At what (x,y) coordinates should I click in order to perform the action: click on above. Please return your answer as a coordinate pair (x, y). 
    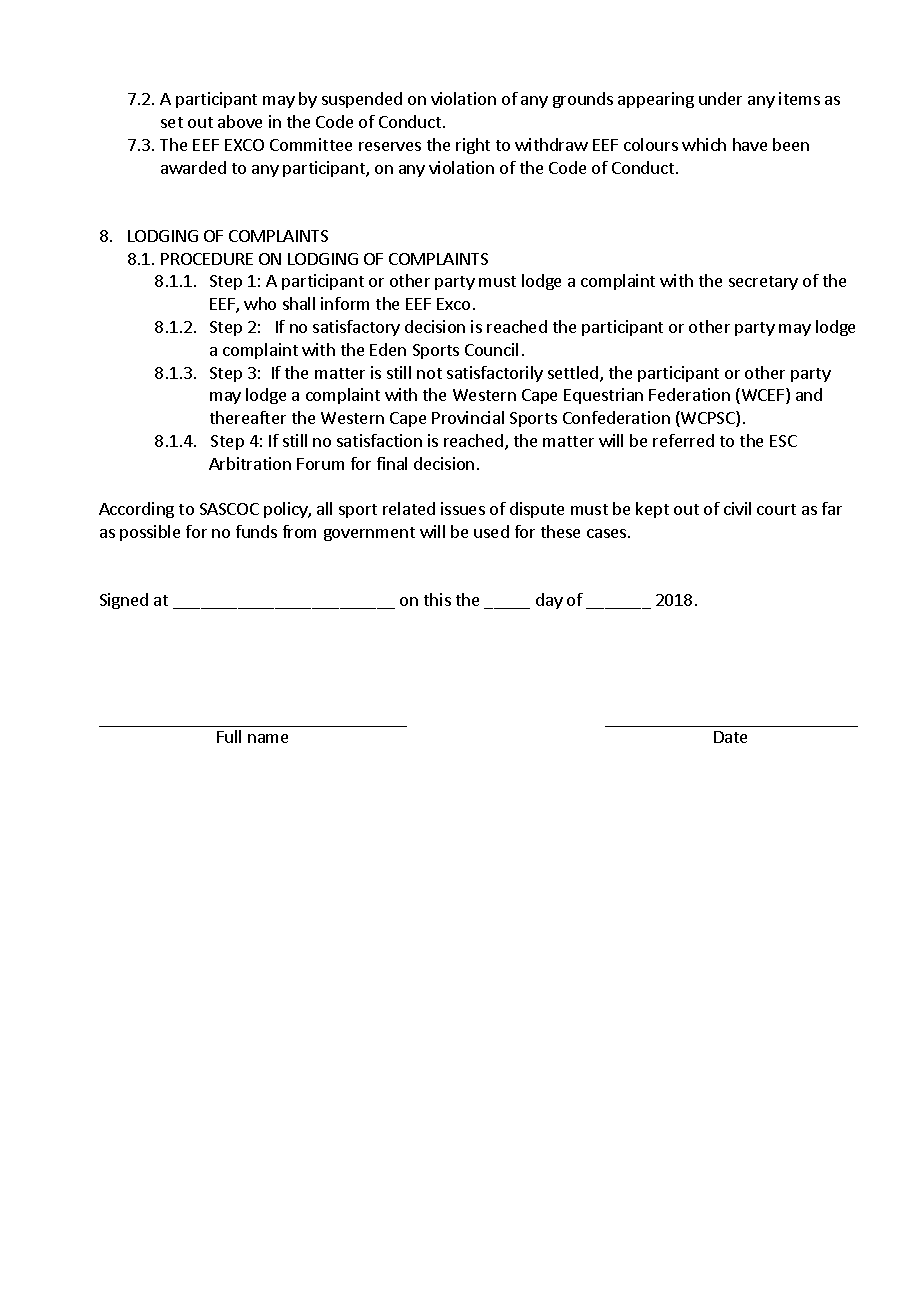
    Looking at the image, I should click on (240, 121).
